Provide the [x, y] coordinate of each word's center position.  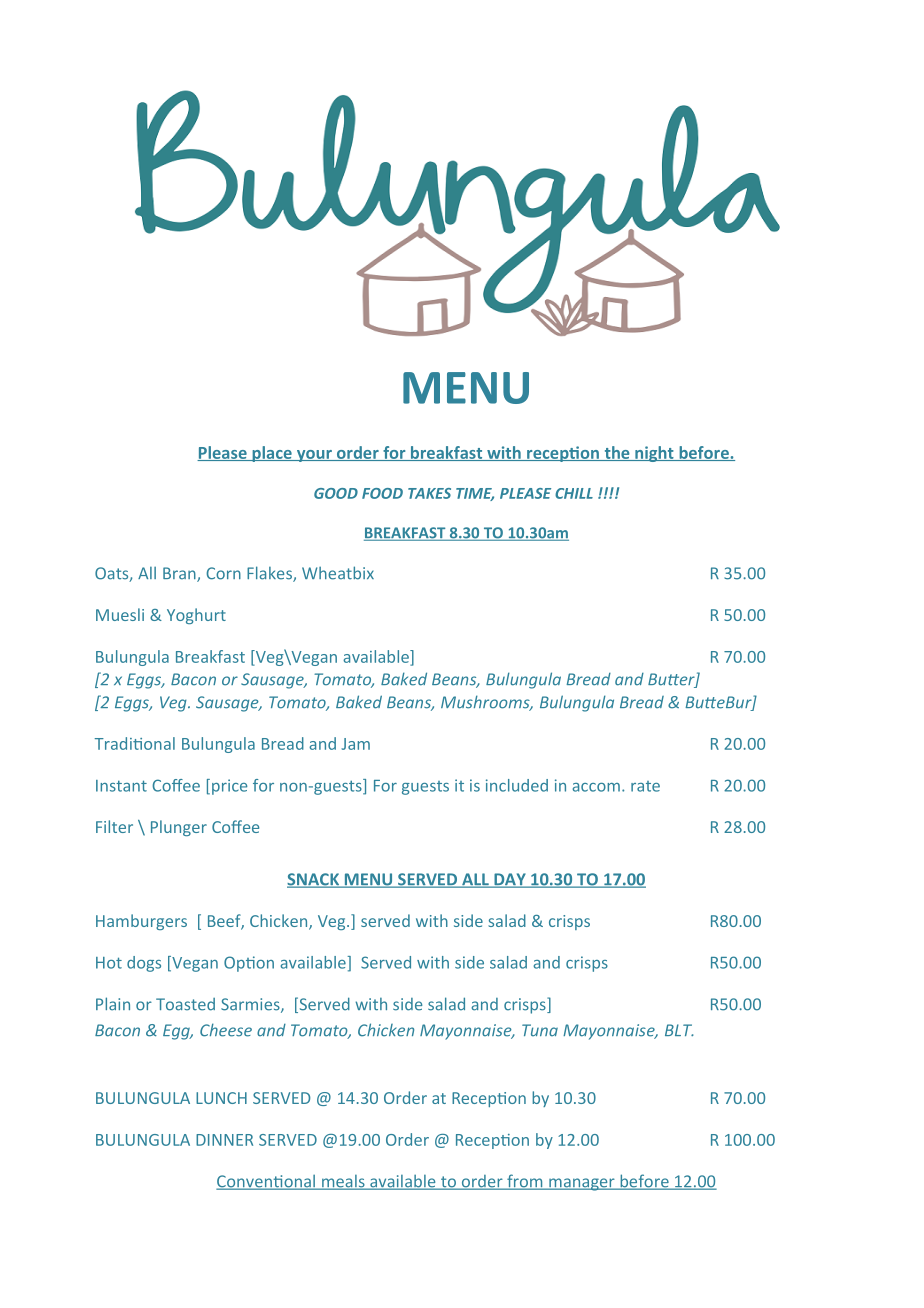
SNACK [314, 880]
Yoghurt [196, 616]
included [517, 785]
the [617, 453]
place [272, 454]
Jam [355, 744]
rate [645, 786]
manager [582, 1184]
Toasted [185, 1004]
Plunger [179, 828]
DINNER [224, 1140]
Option [249, 964]
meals [343, 1182]
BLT [679, 1030]
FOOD [382, 493]
